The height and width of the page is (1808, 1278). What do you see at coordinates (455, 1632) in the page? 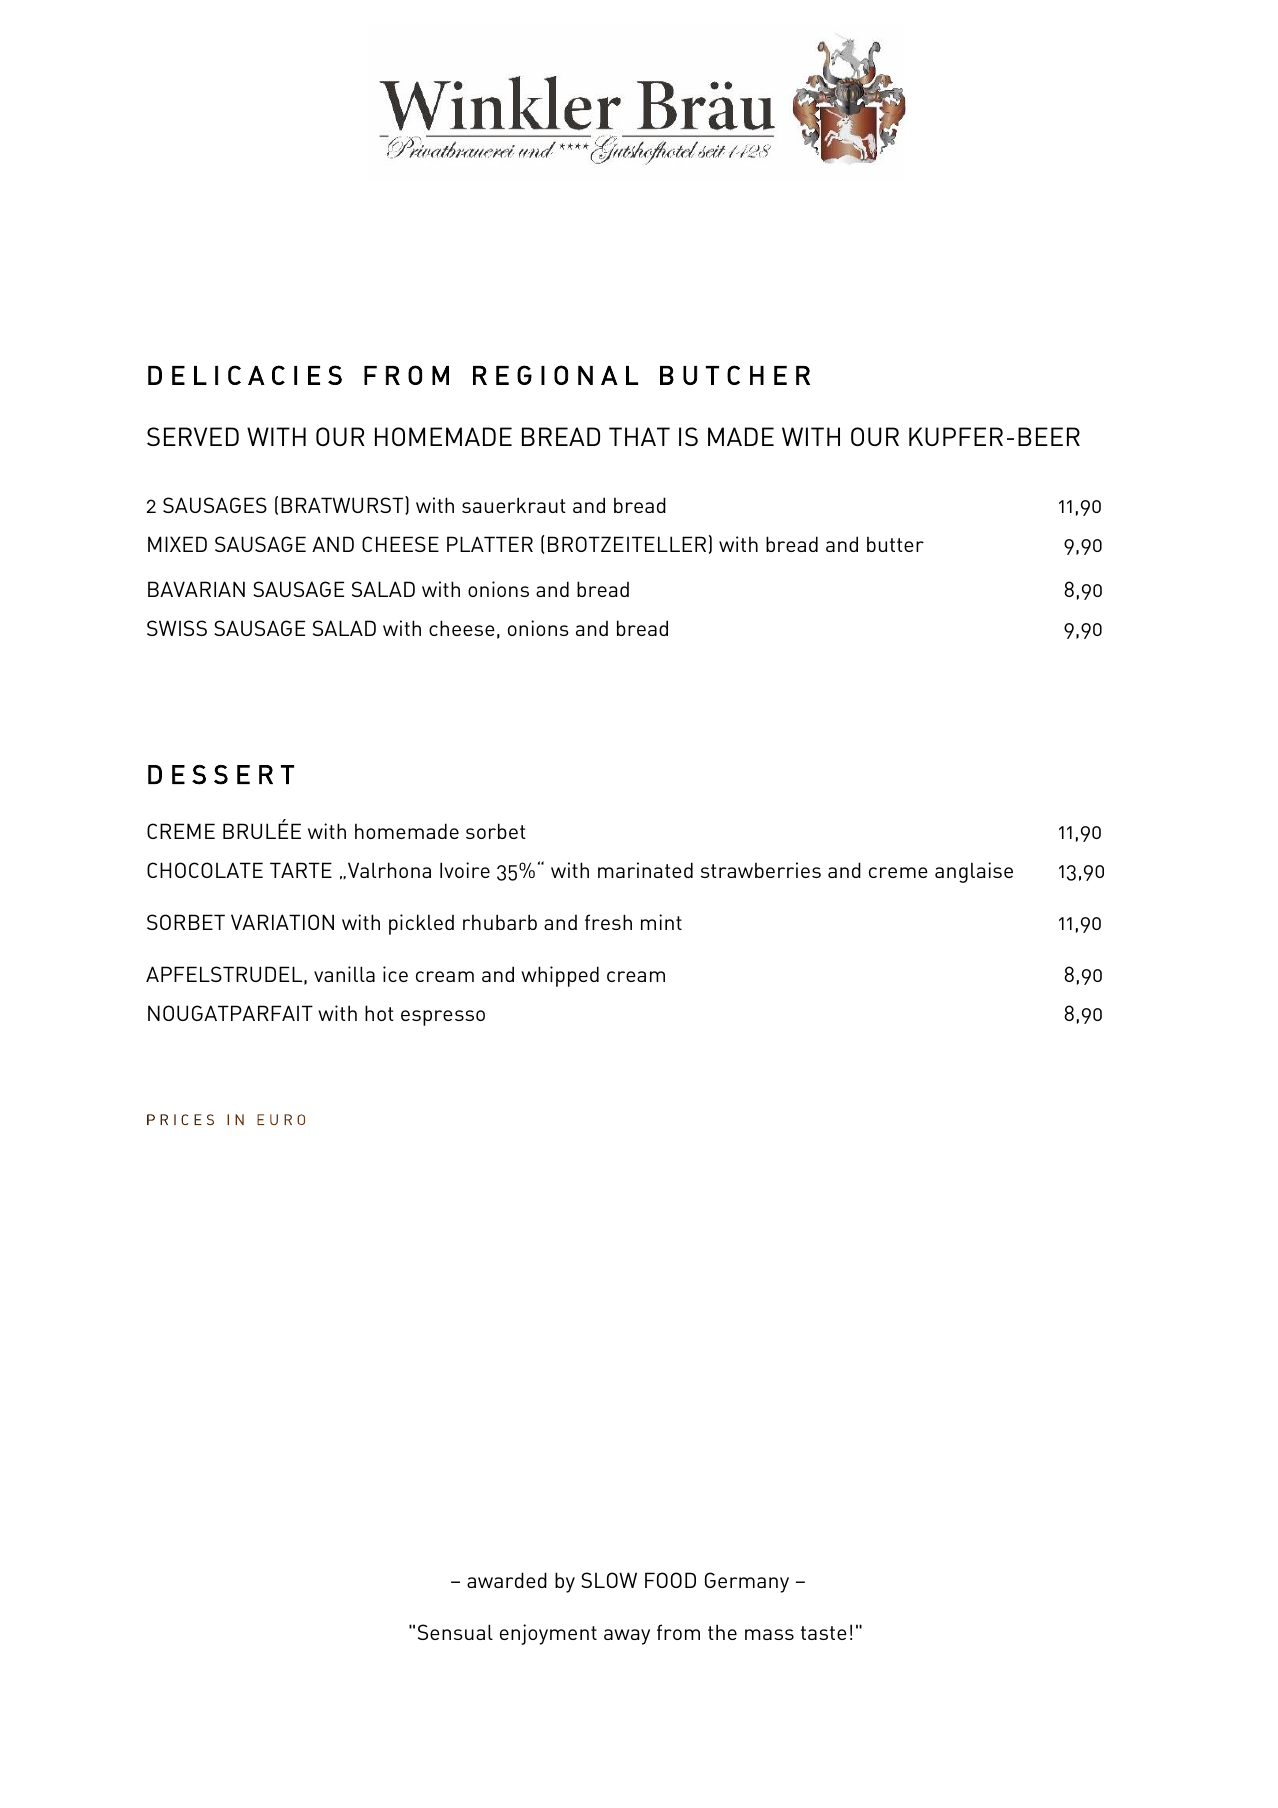
I see `Sensual` at bounding box center [455, 1632].
